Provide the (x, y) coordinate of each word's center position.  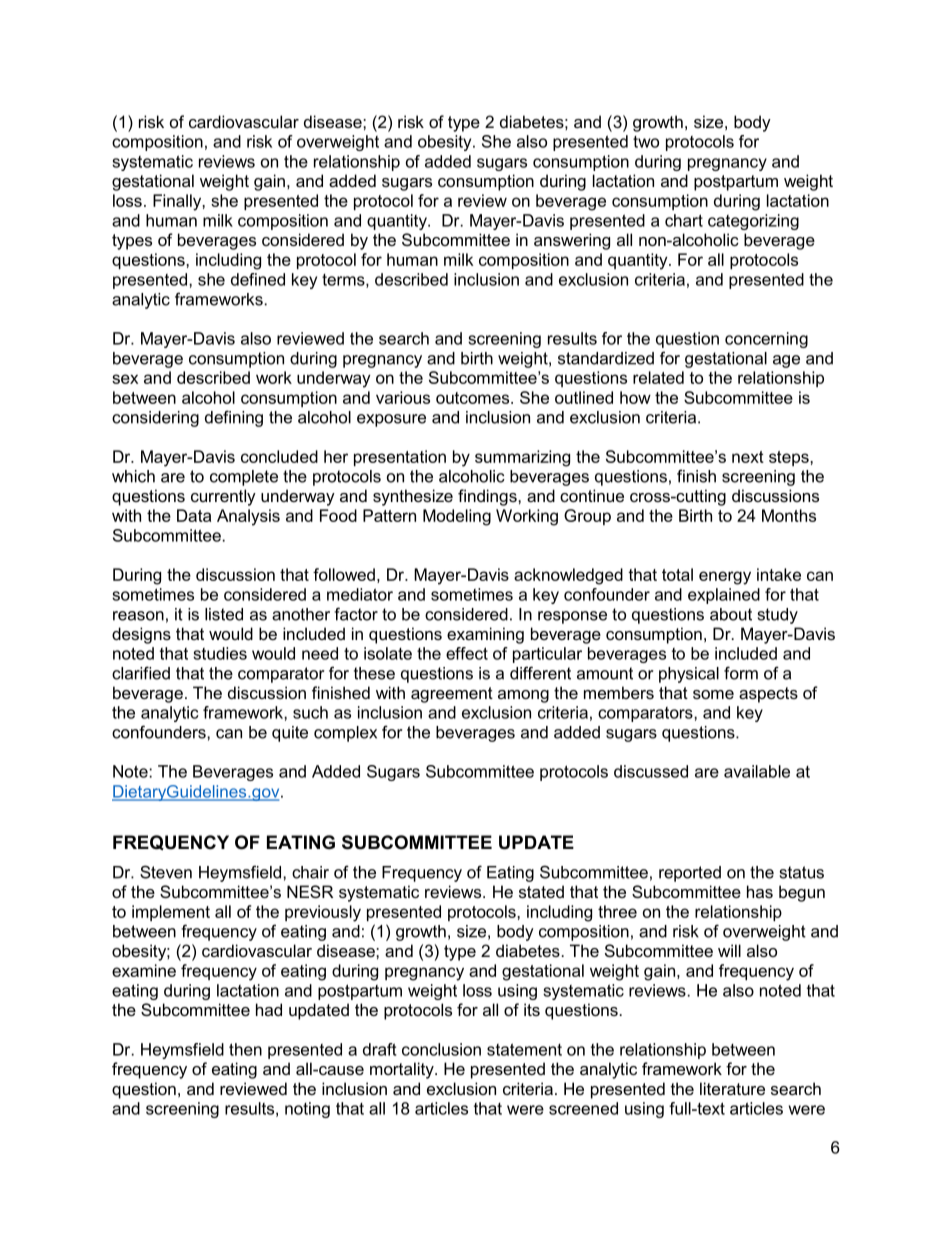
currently (223, 497)
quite (290, 734)
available (757, 771)
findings (488, 497)
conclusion (441, 1049)
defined (258, 279)
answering (572, 241)
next (748, 457)
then (245, 1049)
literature (732, 1088)
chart (684, 220)
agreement (452, 695)
